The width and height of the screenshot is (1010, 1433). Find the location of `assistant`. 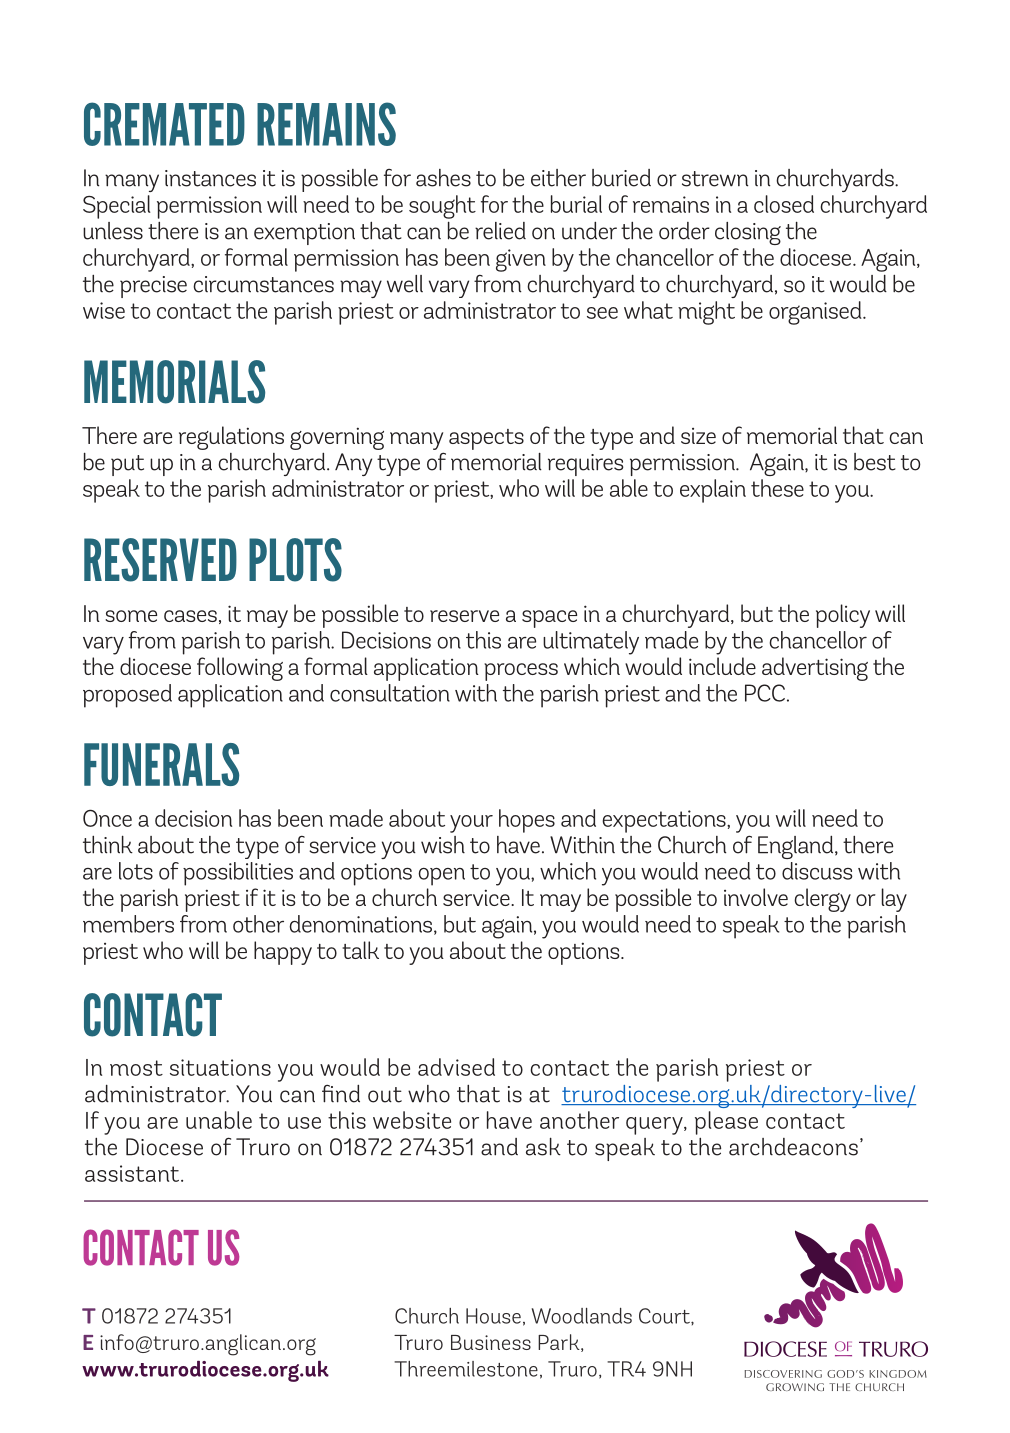

assistant is located at coordinates (133, 1173).
